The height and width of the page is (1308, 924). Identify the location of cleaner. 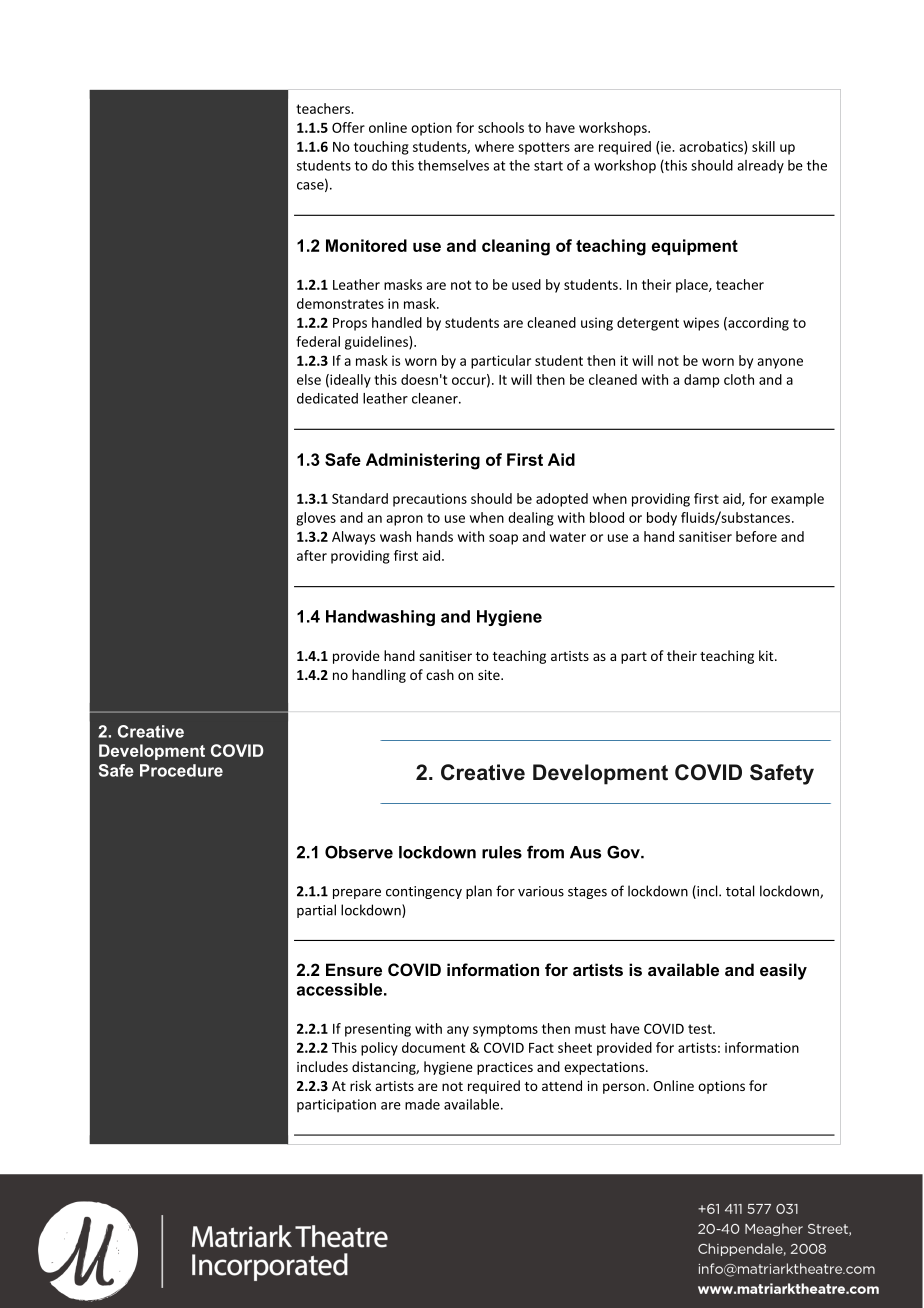
(436, 398).
